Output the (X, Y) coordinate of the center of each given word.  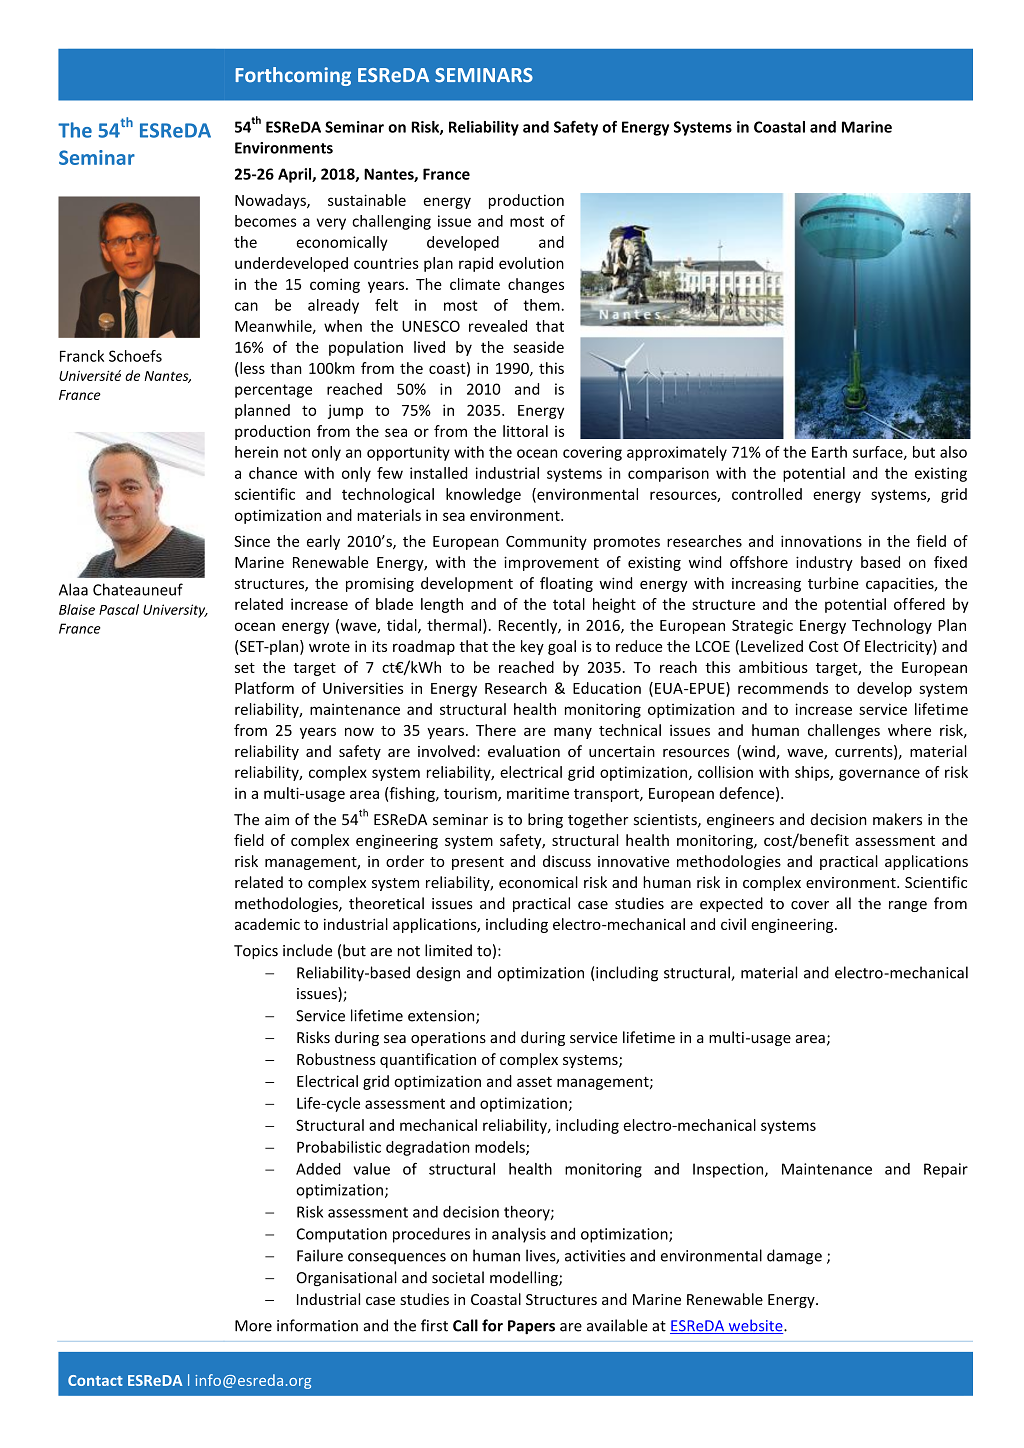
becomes (265, 221)
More (253, 1326)
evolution (531, 263)
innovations (821, 541)
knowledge (483, 495)
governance (879, 775)
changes (536, 285)
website (755, 1326)
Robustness (336, 1059)
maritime (538, 793)
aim (277, 820)
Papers (531, 1327)
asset (534, 1082)
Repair (946, 1170)
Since (252, 541)
